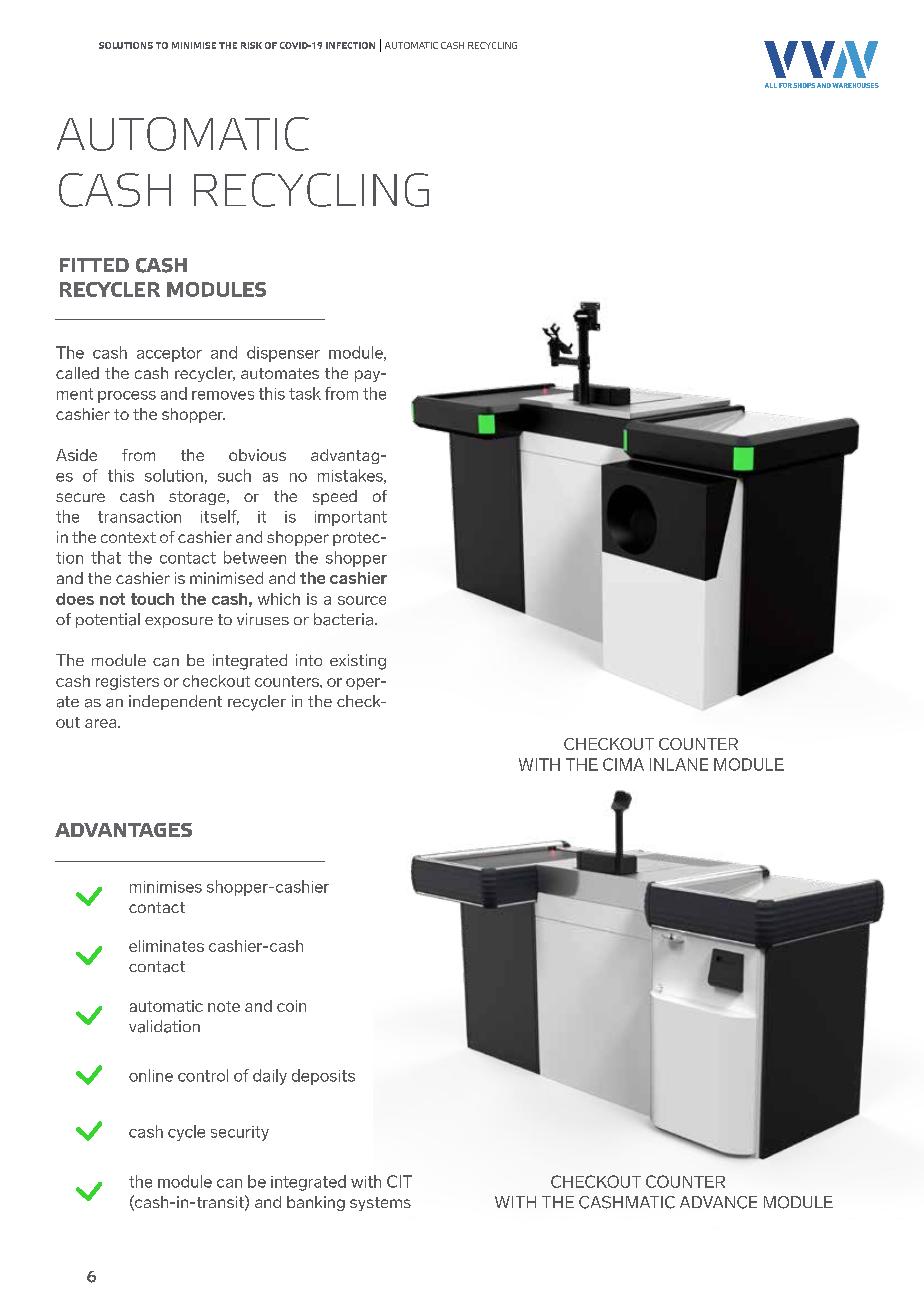  What do you see at coordinates (240, 1133) in the screenshot?
I see `security` at bounding box center [240, 1133].
